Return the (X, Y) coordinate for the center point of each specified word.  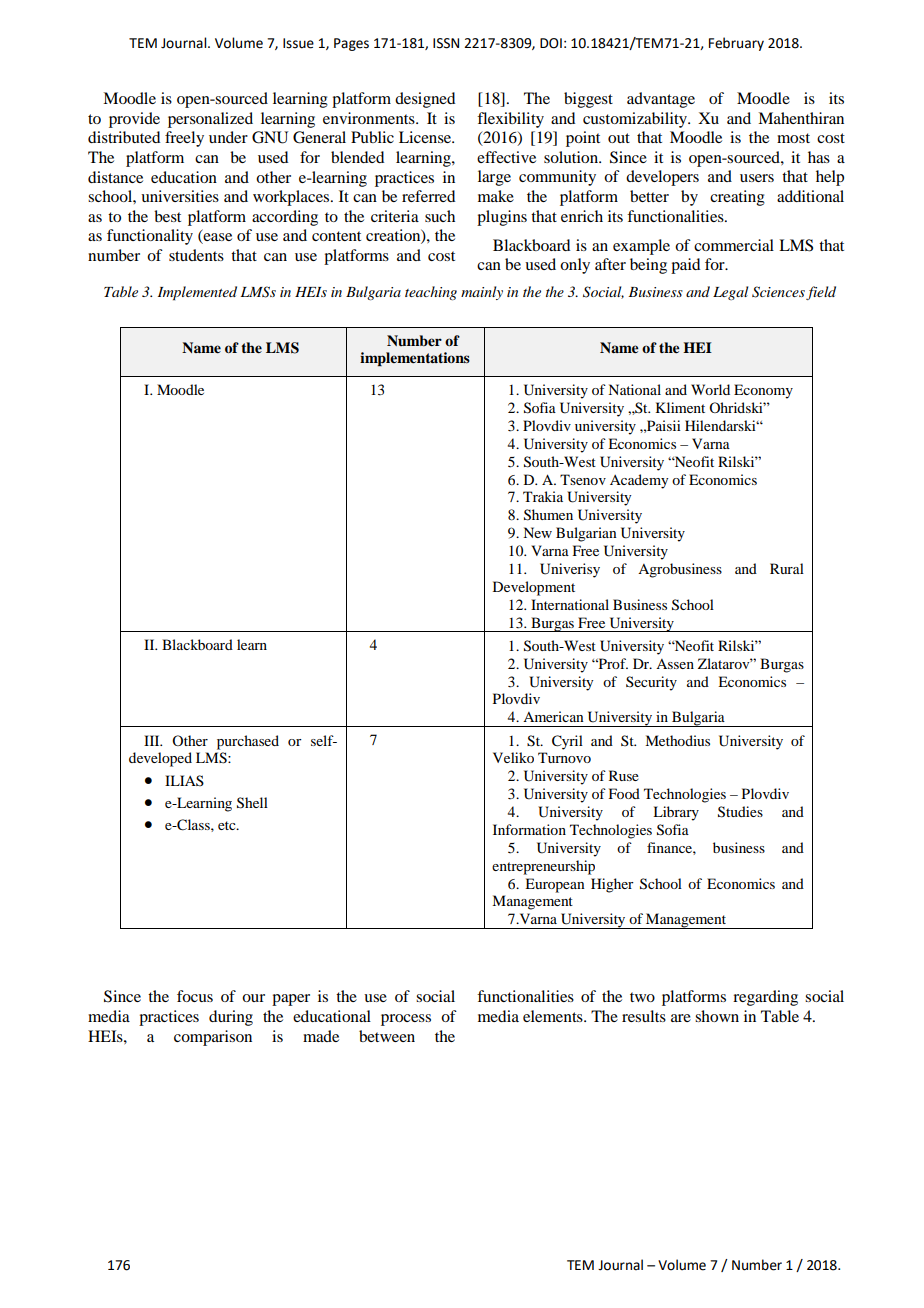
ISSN (446, 43)
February (736, 44)
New (537, 532)
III (153, 740)
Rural (787, 568)
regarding (765, 998)
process (406, 1020)
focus (195, 996)
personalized (210, 120)
